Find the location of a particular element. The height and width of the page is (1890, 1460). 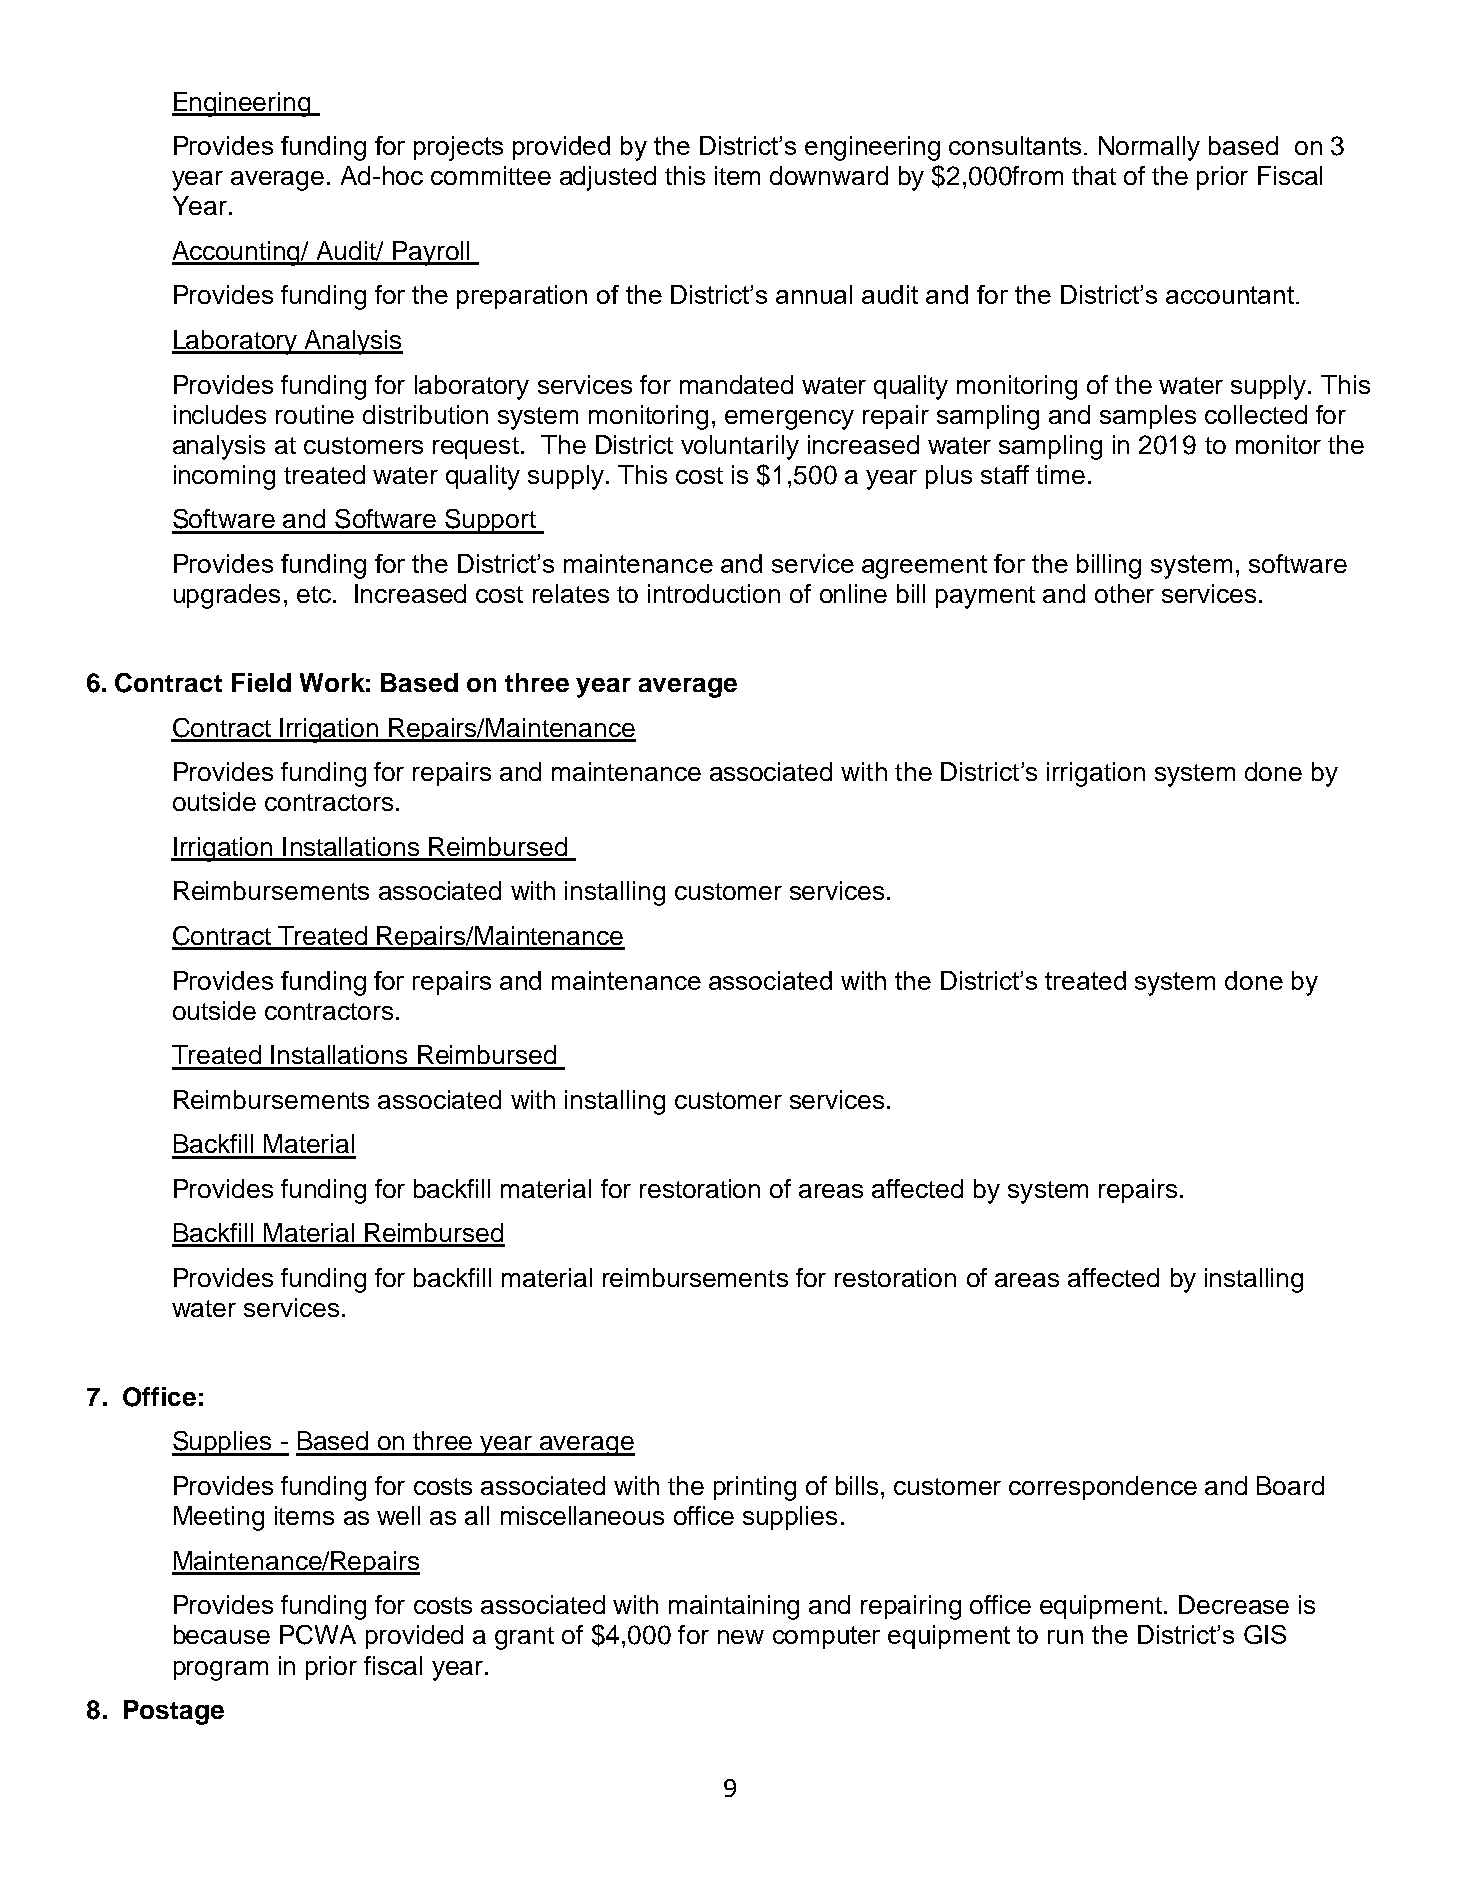

downward is located at coordinates (829, 175).
